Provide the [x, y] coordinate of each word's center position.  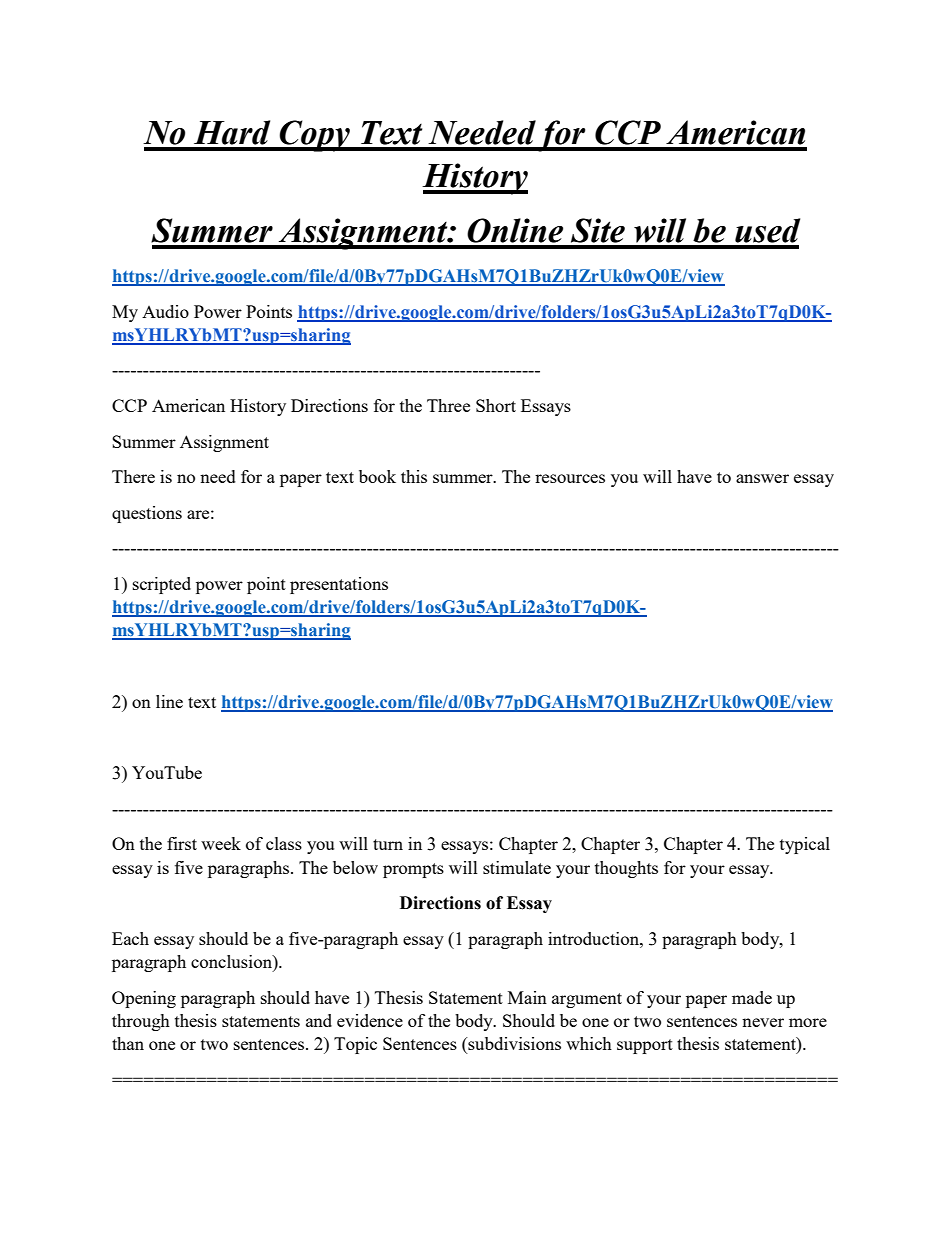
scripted [162, 585]
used [767, 230]
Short [496, 405]
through [141, 1022]
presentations [339, 585]
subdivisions [513, 1045]
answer [762, 478]
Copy [314, 136]
